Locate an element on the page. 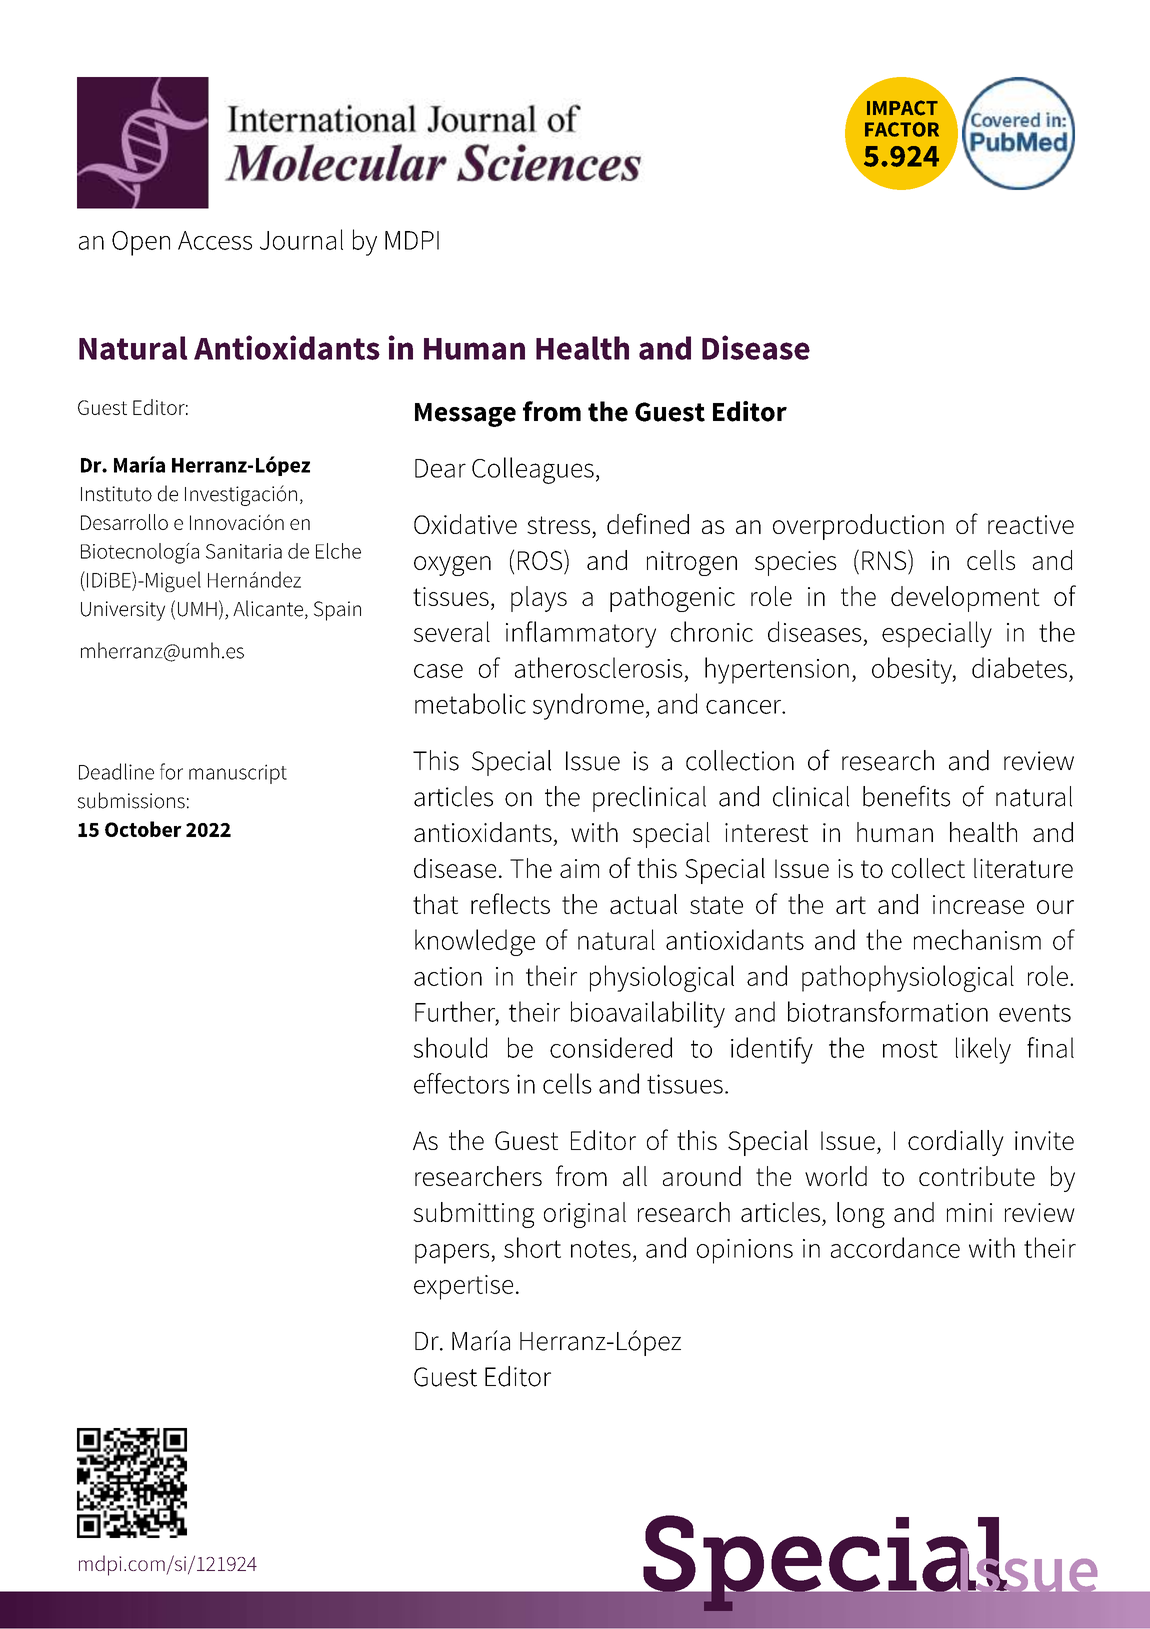 The height and width of the page is (1629, 1150). diabetes is located at coordinates (1019, 667).
